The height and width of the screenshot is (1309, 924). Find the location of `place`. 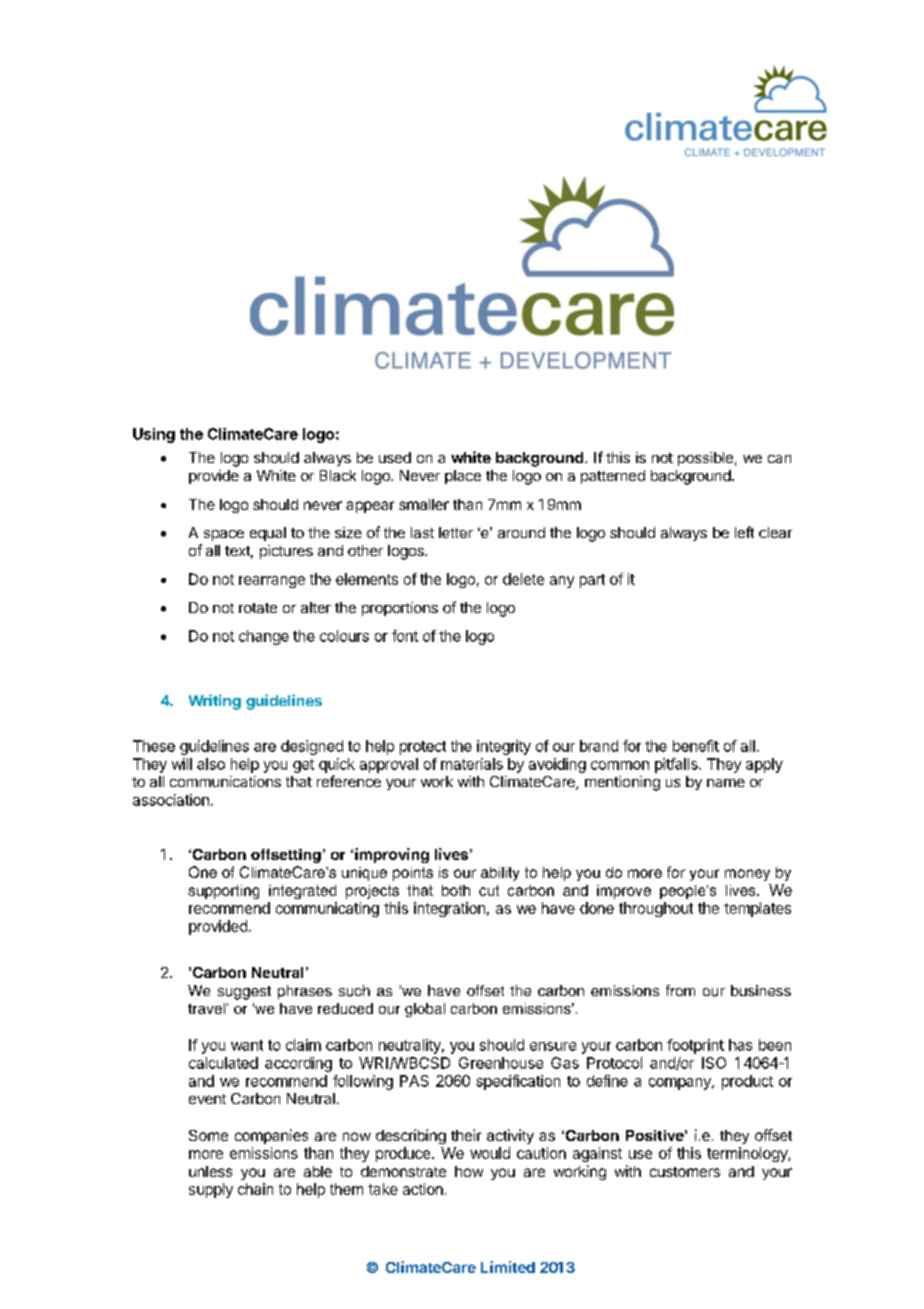

place is located at coordinates (463, 477).
